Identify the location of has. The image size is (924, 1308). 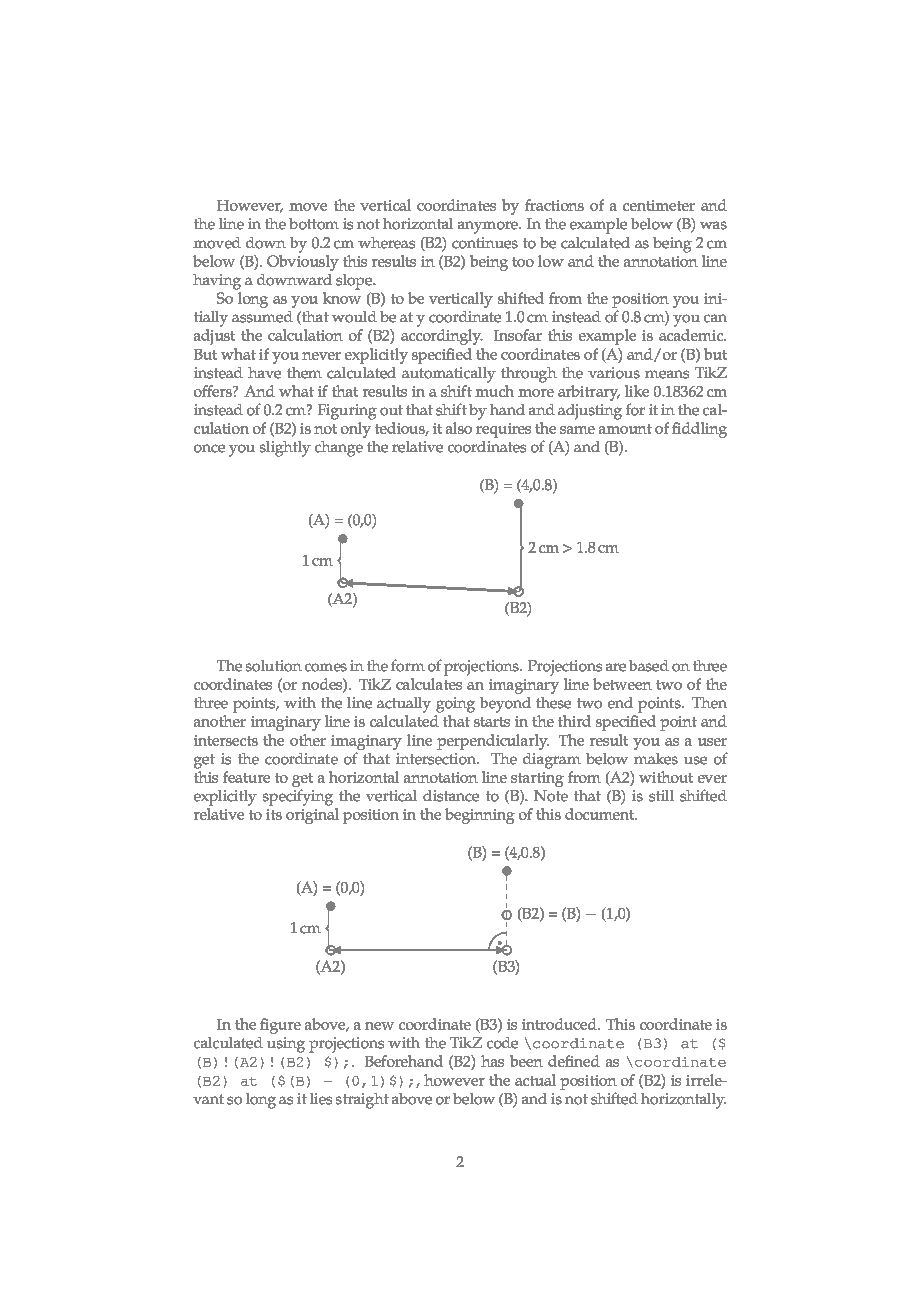
(492, 1061).
